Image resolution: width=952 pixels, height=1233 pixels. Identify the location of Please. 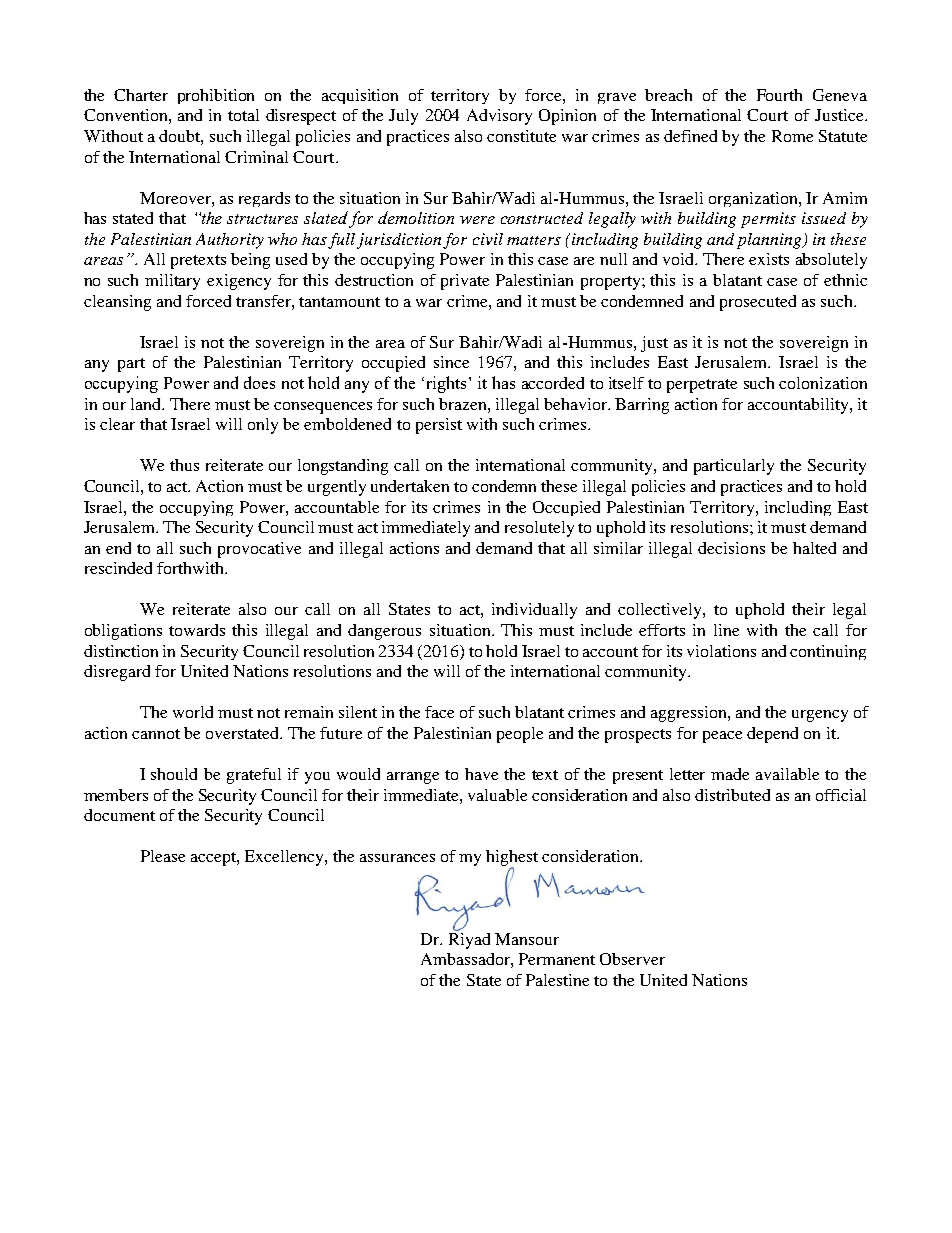
(163, 856).
